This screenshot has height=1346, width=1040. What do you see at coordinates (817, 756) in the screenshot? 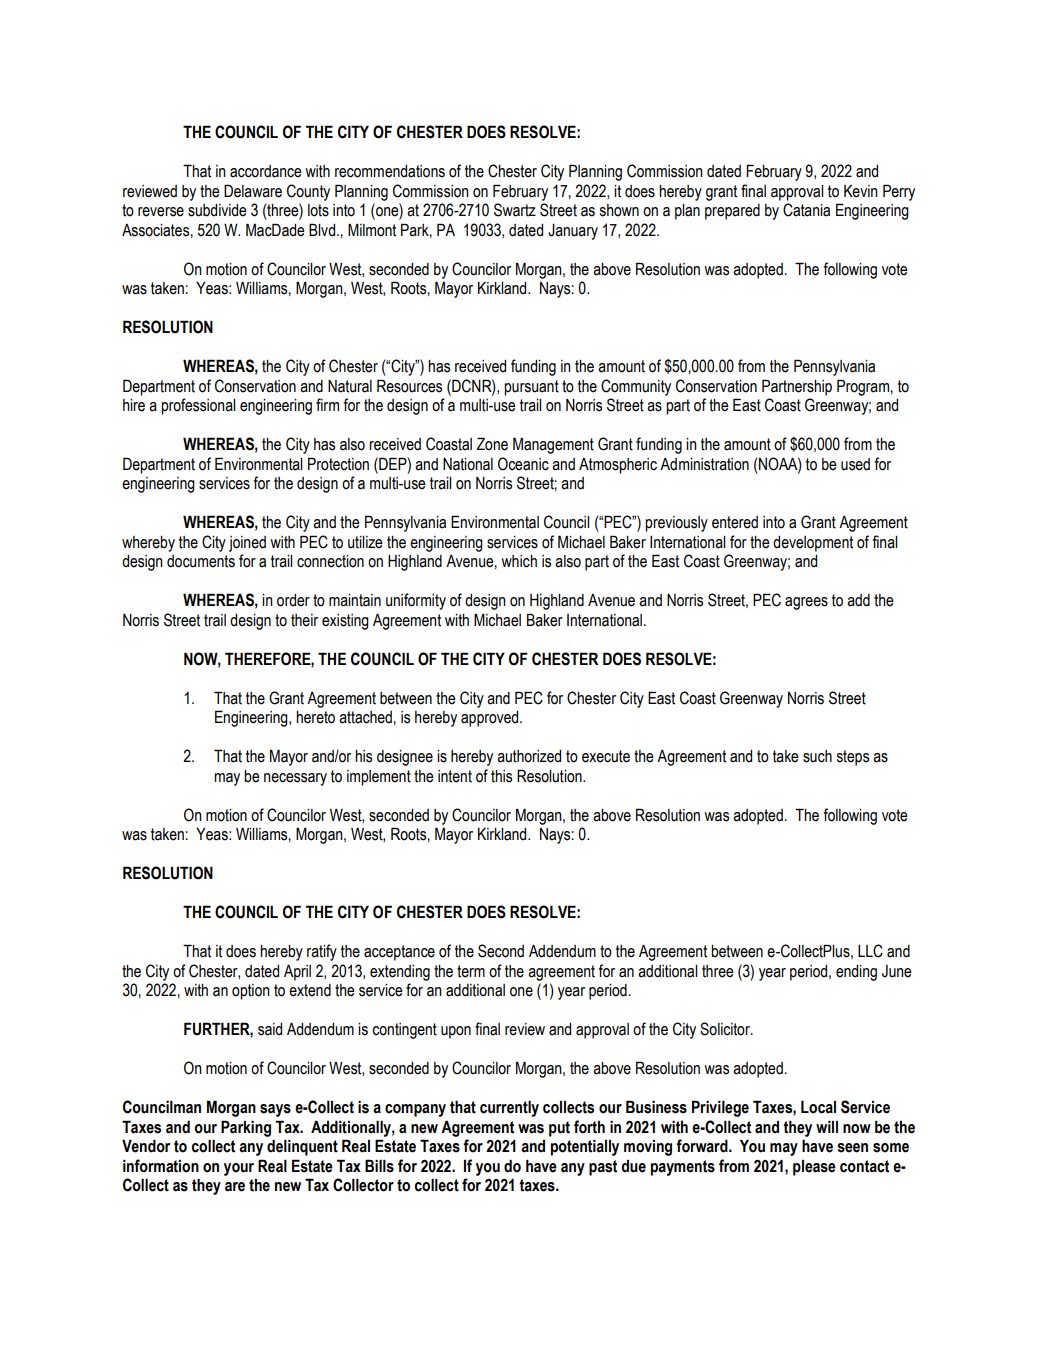
I see `such` at bounding box center [817, 756].
